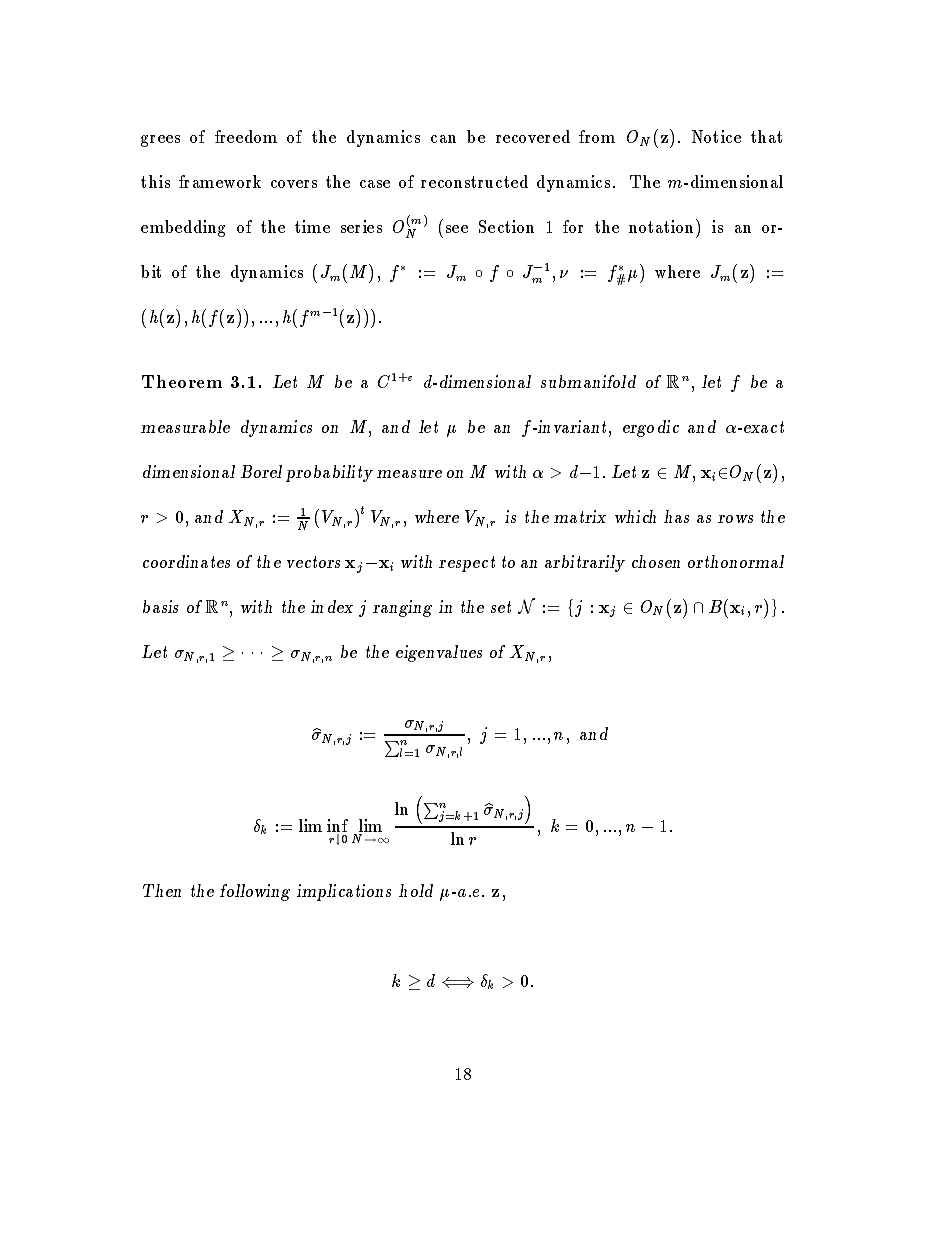 This screenshot has width=952, height=1233. What do you see at coordinates (185, 426) in the screenshot?
I see `measurable` at bounding box center [185, 426].
